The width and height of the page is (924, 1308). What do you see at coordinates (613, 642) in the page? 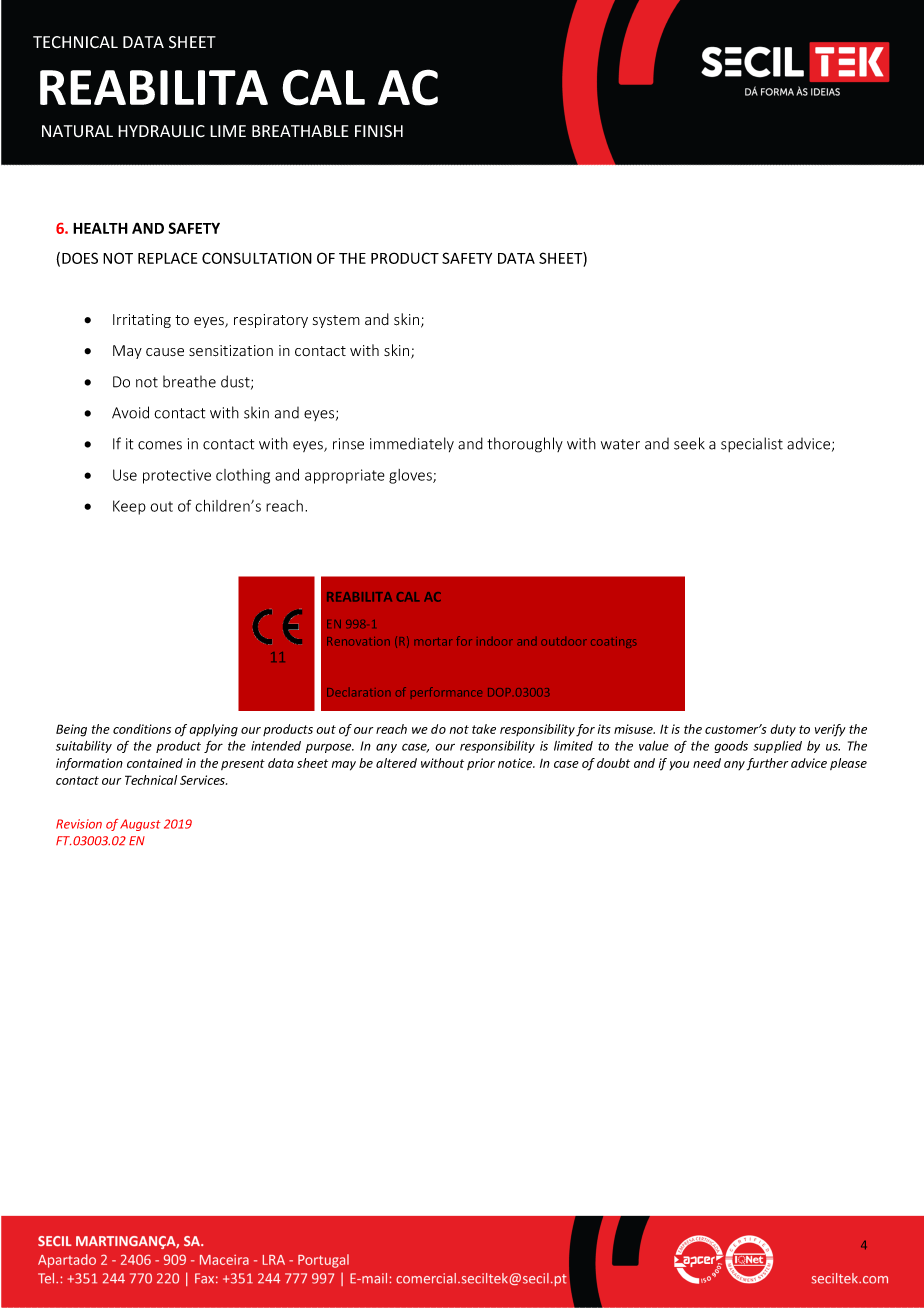
I see `coatings` at bounding box center [613, 642].
